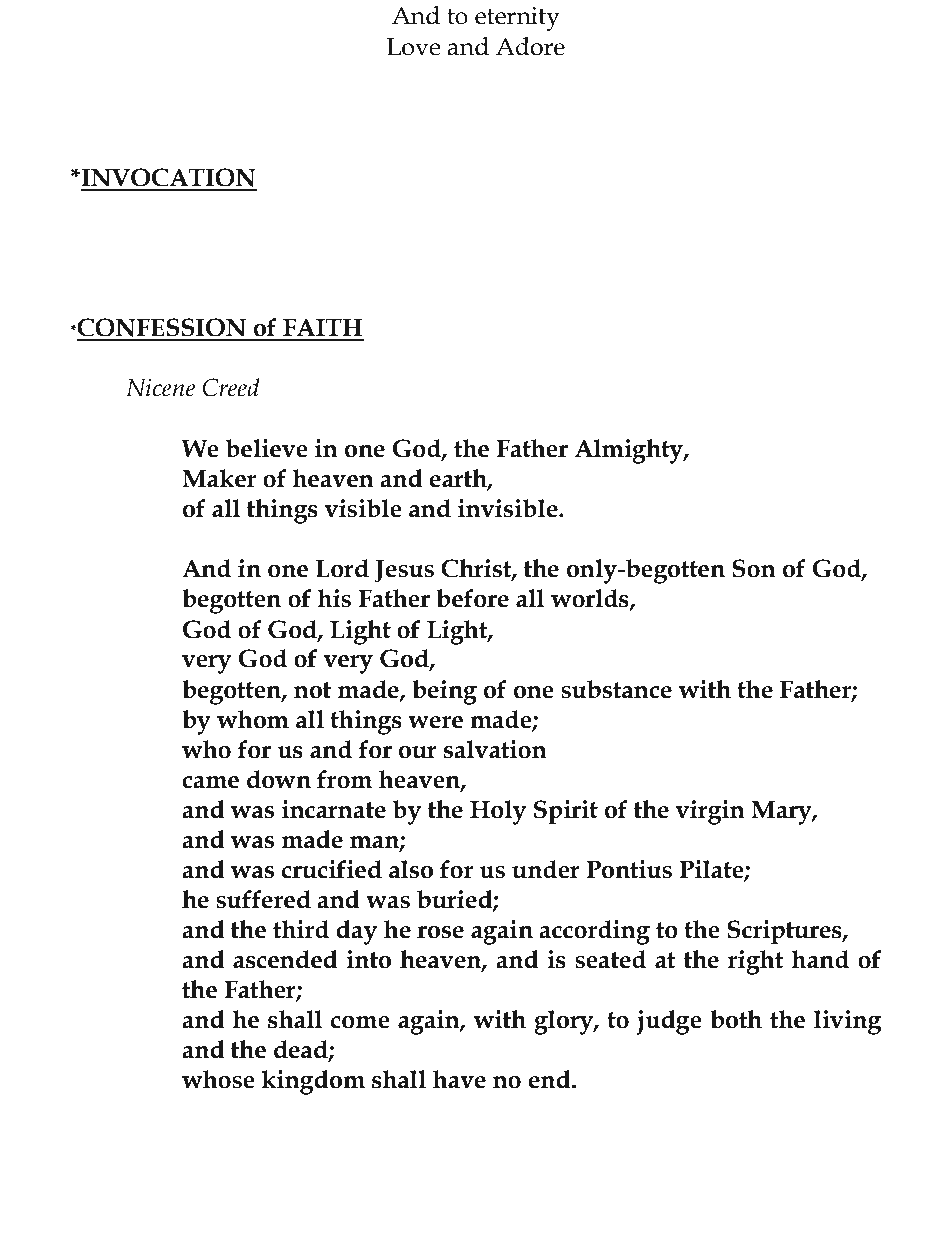 This screenshot has height=1233, width=952. What do you see at coordinates (459, 1079) in the screenshot?
I see `have` at bounding box center [459, 1079].
